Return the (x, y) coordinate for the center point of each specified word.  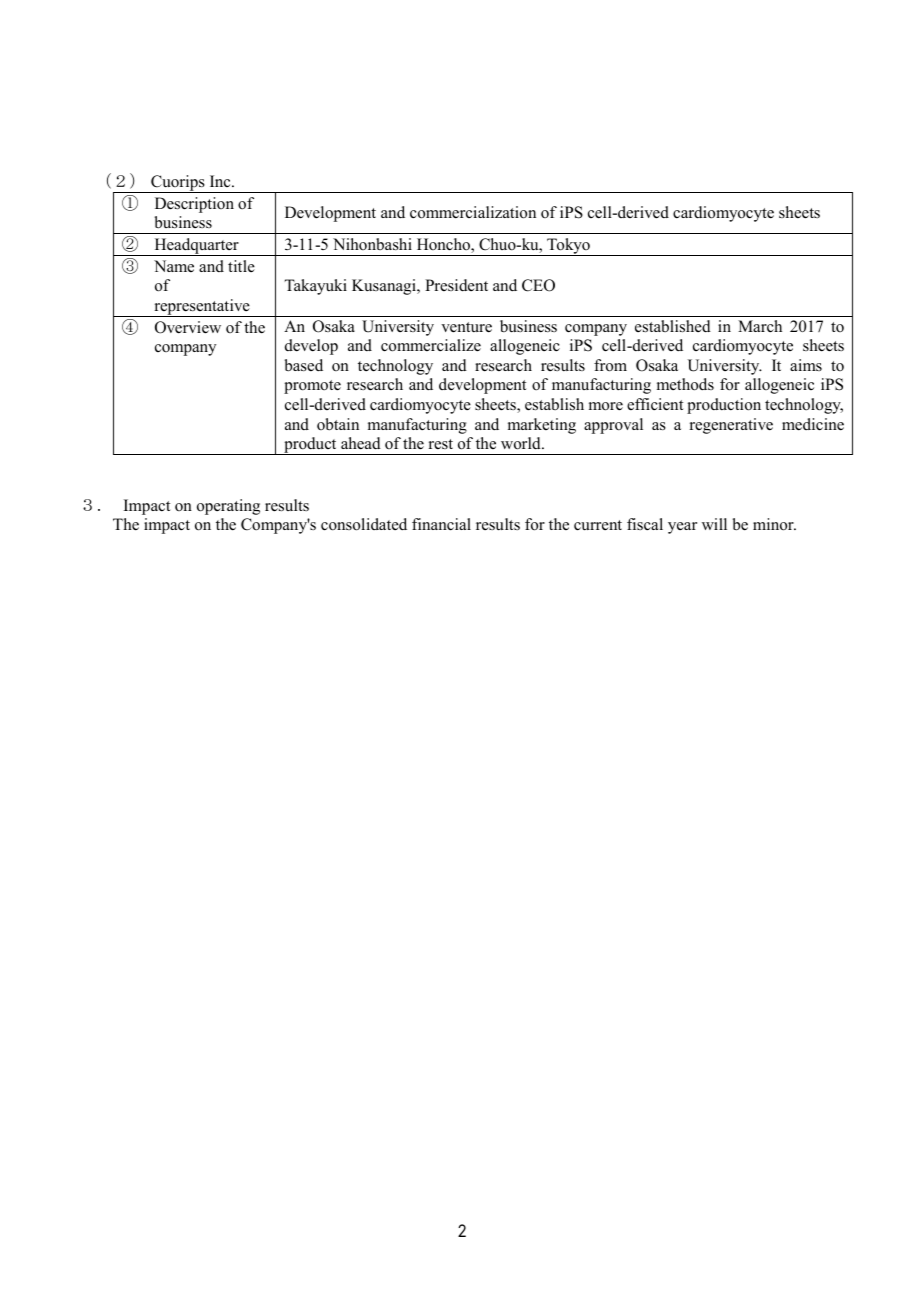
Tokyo (568, 247)
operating (228, 507)
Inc (221, 181)
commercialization (473, 212)
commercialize (431, 345)
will (714, 524)
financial (441, 524)
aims (806, 365)
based (304, 365)
